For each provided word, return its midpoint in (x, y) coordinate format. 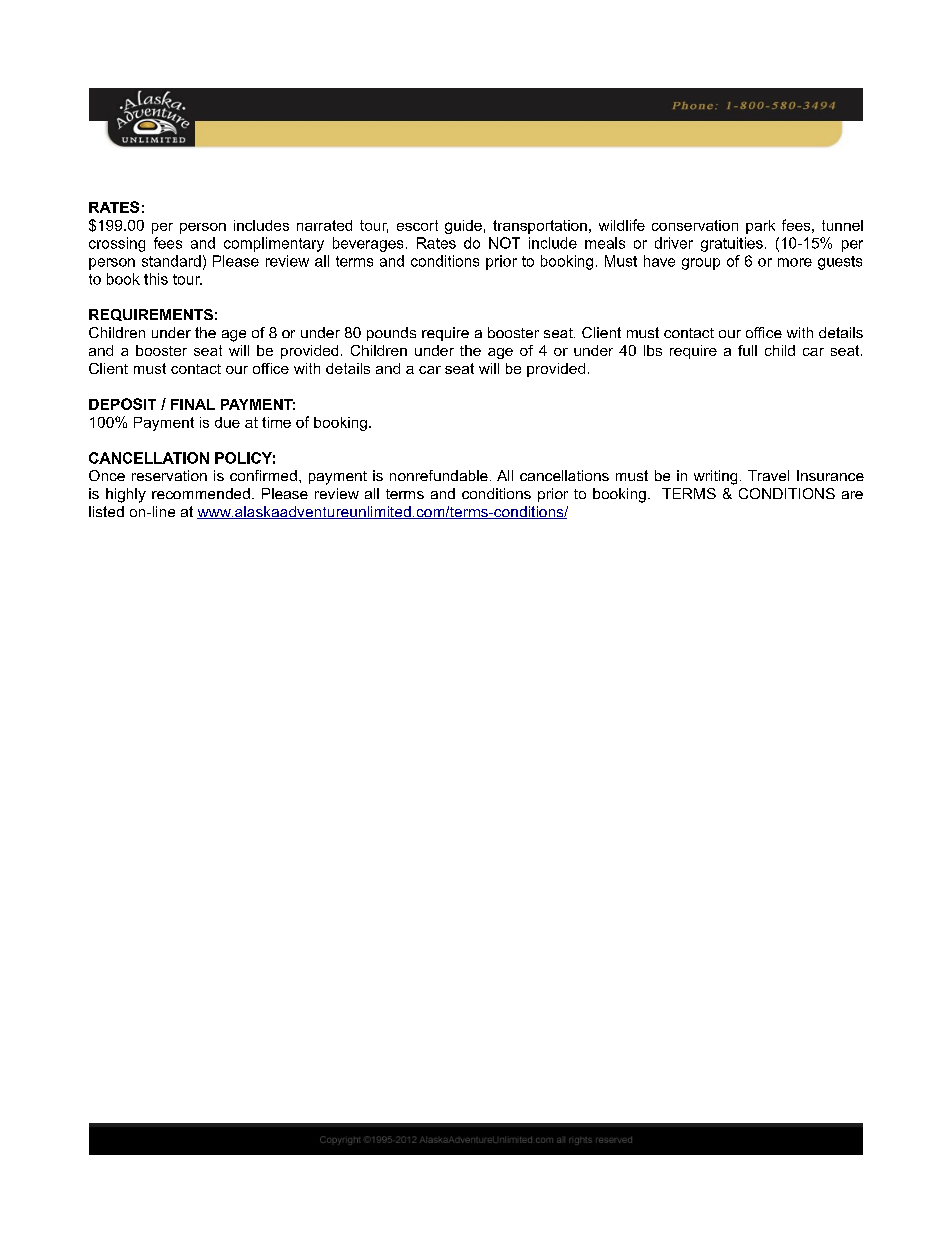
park (760, 227)
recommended (201, 493)
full (747, 350)
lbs (653, 350)
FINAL (193, 404)
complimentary (274, 244)
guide (463, 227)
